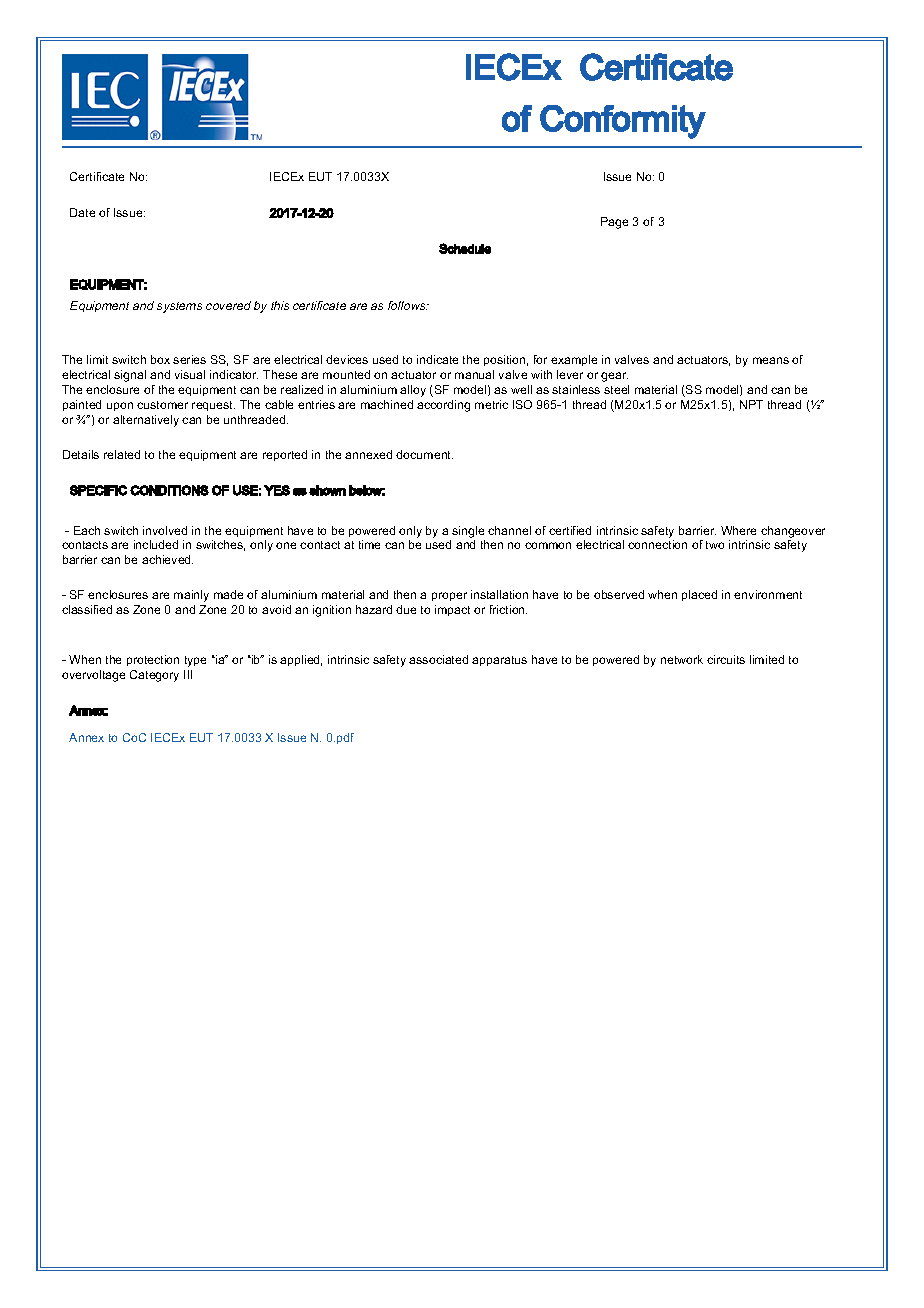 Image resolution: width=924 pixels, height=1308 pixels. What do you see at coordinates (438, 659) in the screenshot?
I see `associated` at bounding box center [438, 659].
